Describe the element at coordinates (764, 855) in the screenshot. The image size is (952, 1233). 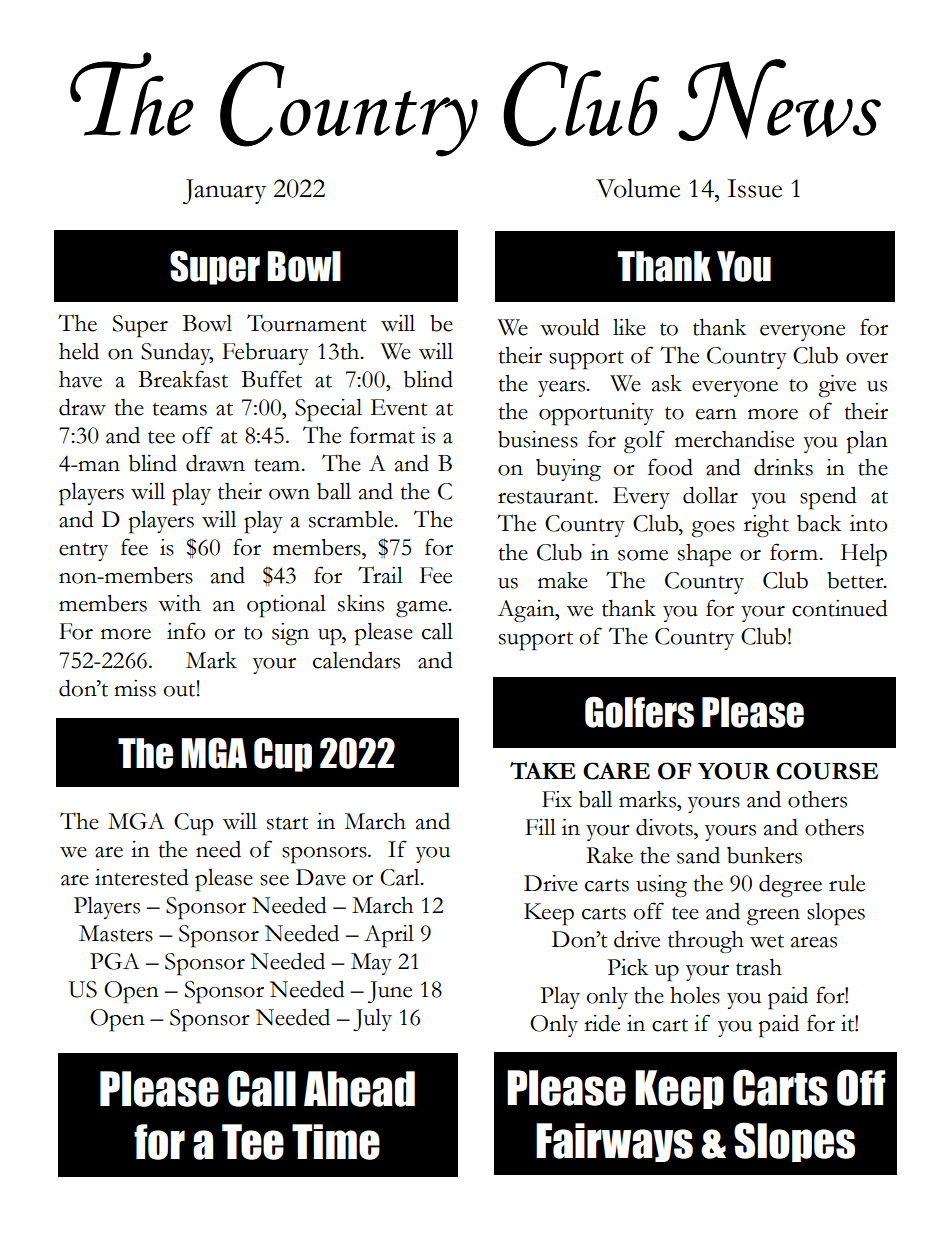
I see `bunkers` at that location.
